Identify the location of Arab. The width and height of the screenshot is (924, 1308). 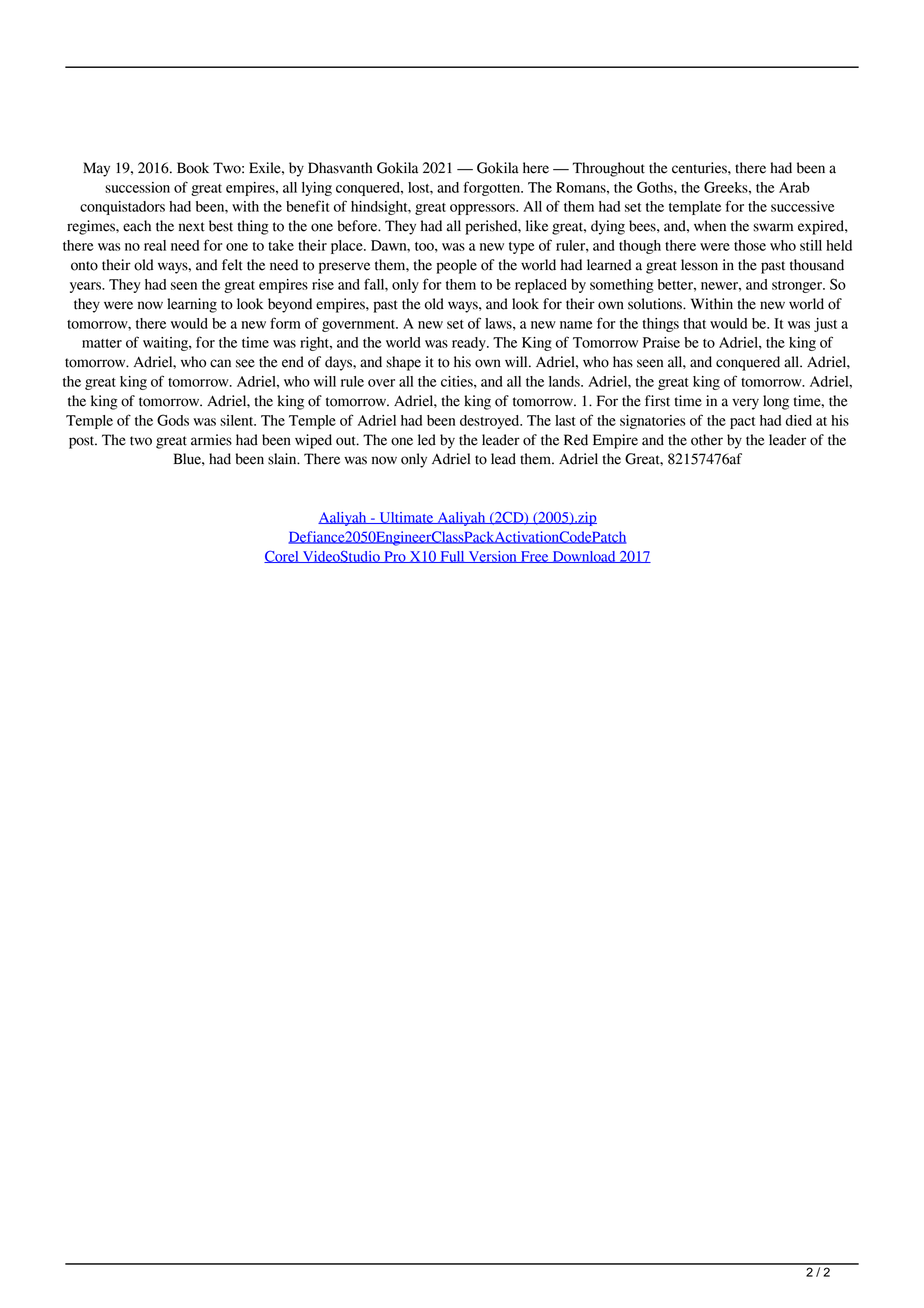
(794, 187).
